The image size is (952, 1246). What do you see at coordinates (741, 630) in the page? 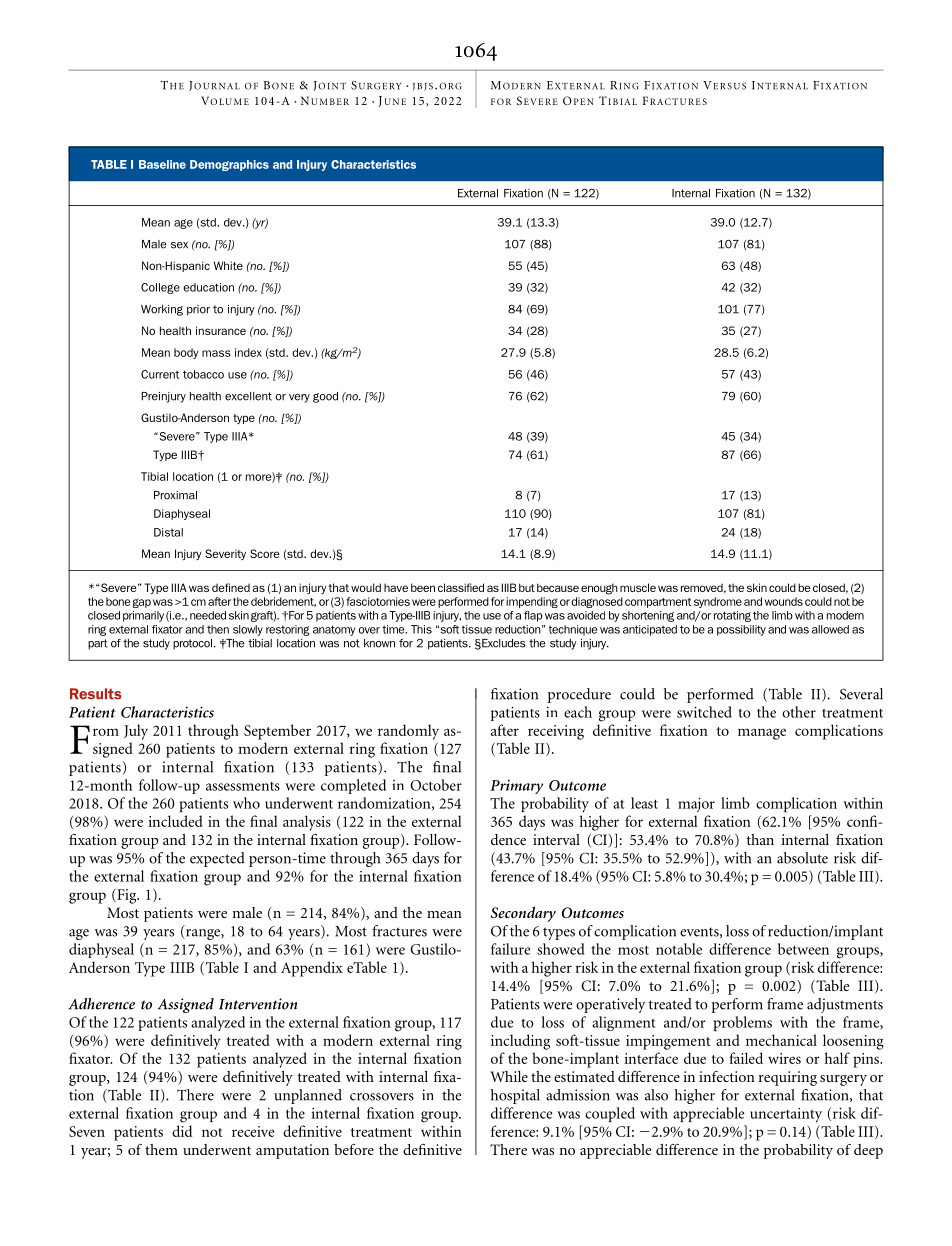
I see `possibility` at bounding box center [741, 630].
